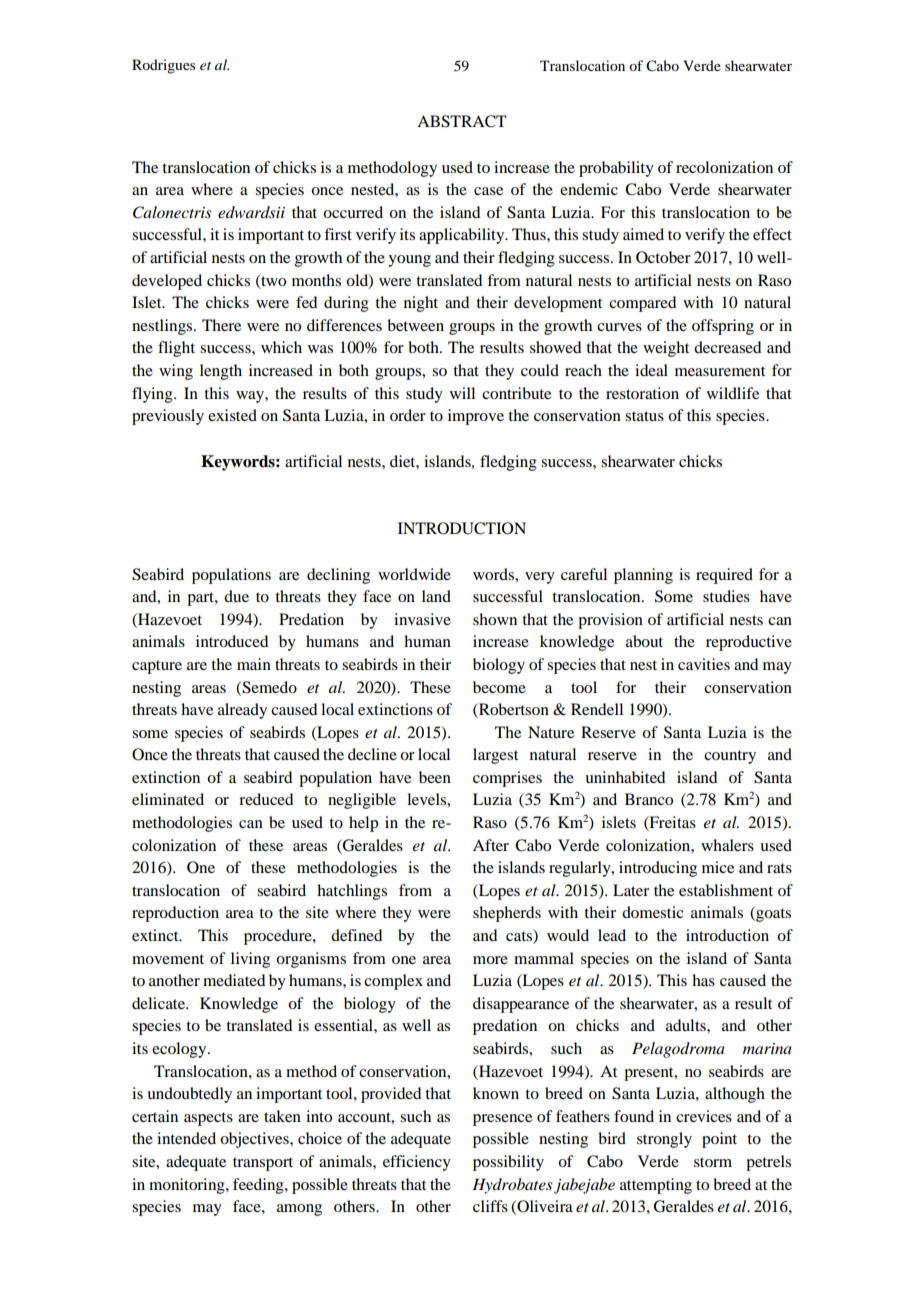 This screenshot has width=924, height=1308. Describe the element at coordinates (704, 664) in the screenshot. I see `cavities` at that location.
